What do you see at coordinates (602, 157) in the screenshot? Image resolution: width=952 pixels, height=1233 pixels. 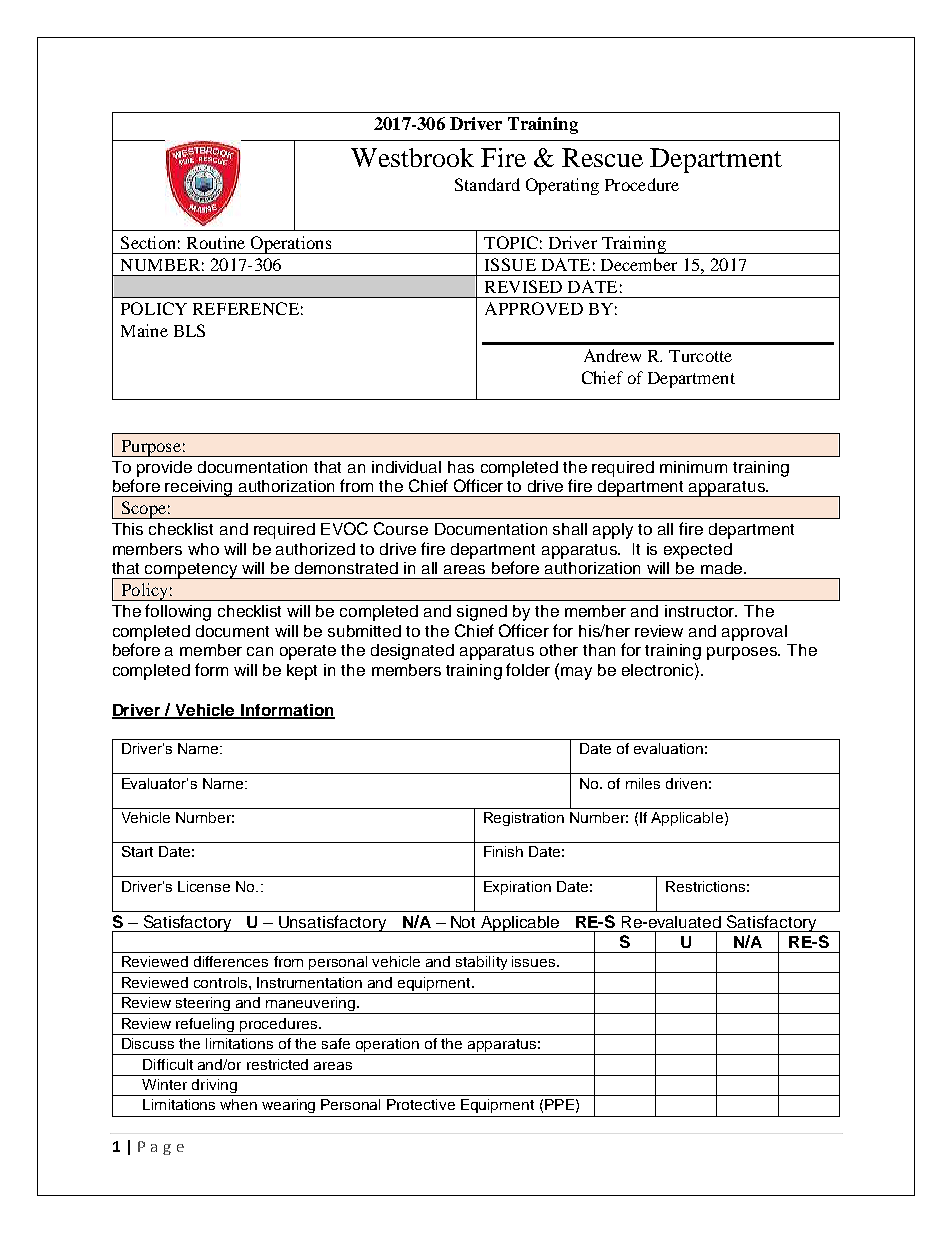 I see `Rescue` at bounding box center [602, 157].
